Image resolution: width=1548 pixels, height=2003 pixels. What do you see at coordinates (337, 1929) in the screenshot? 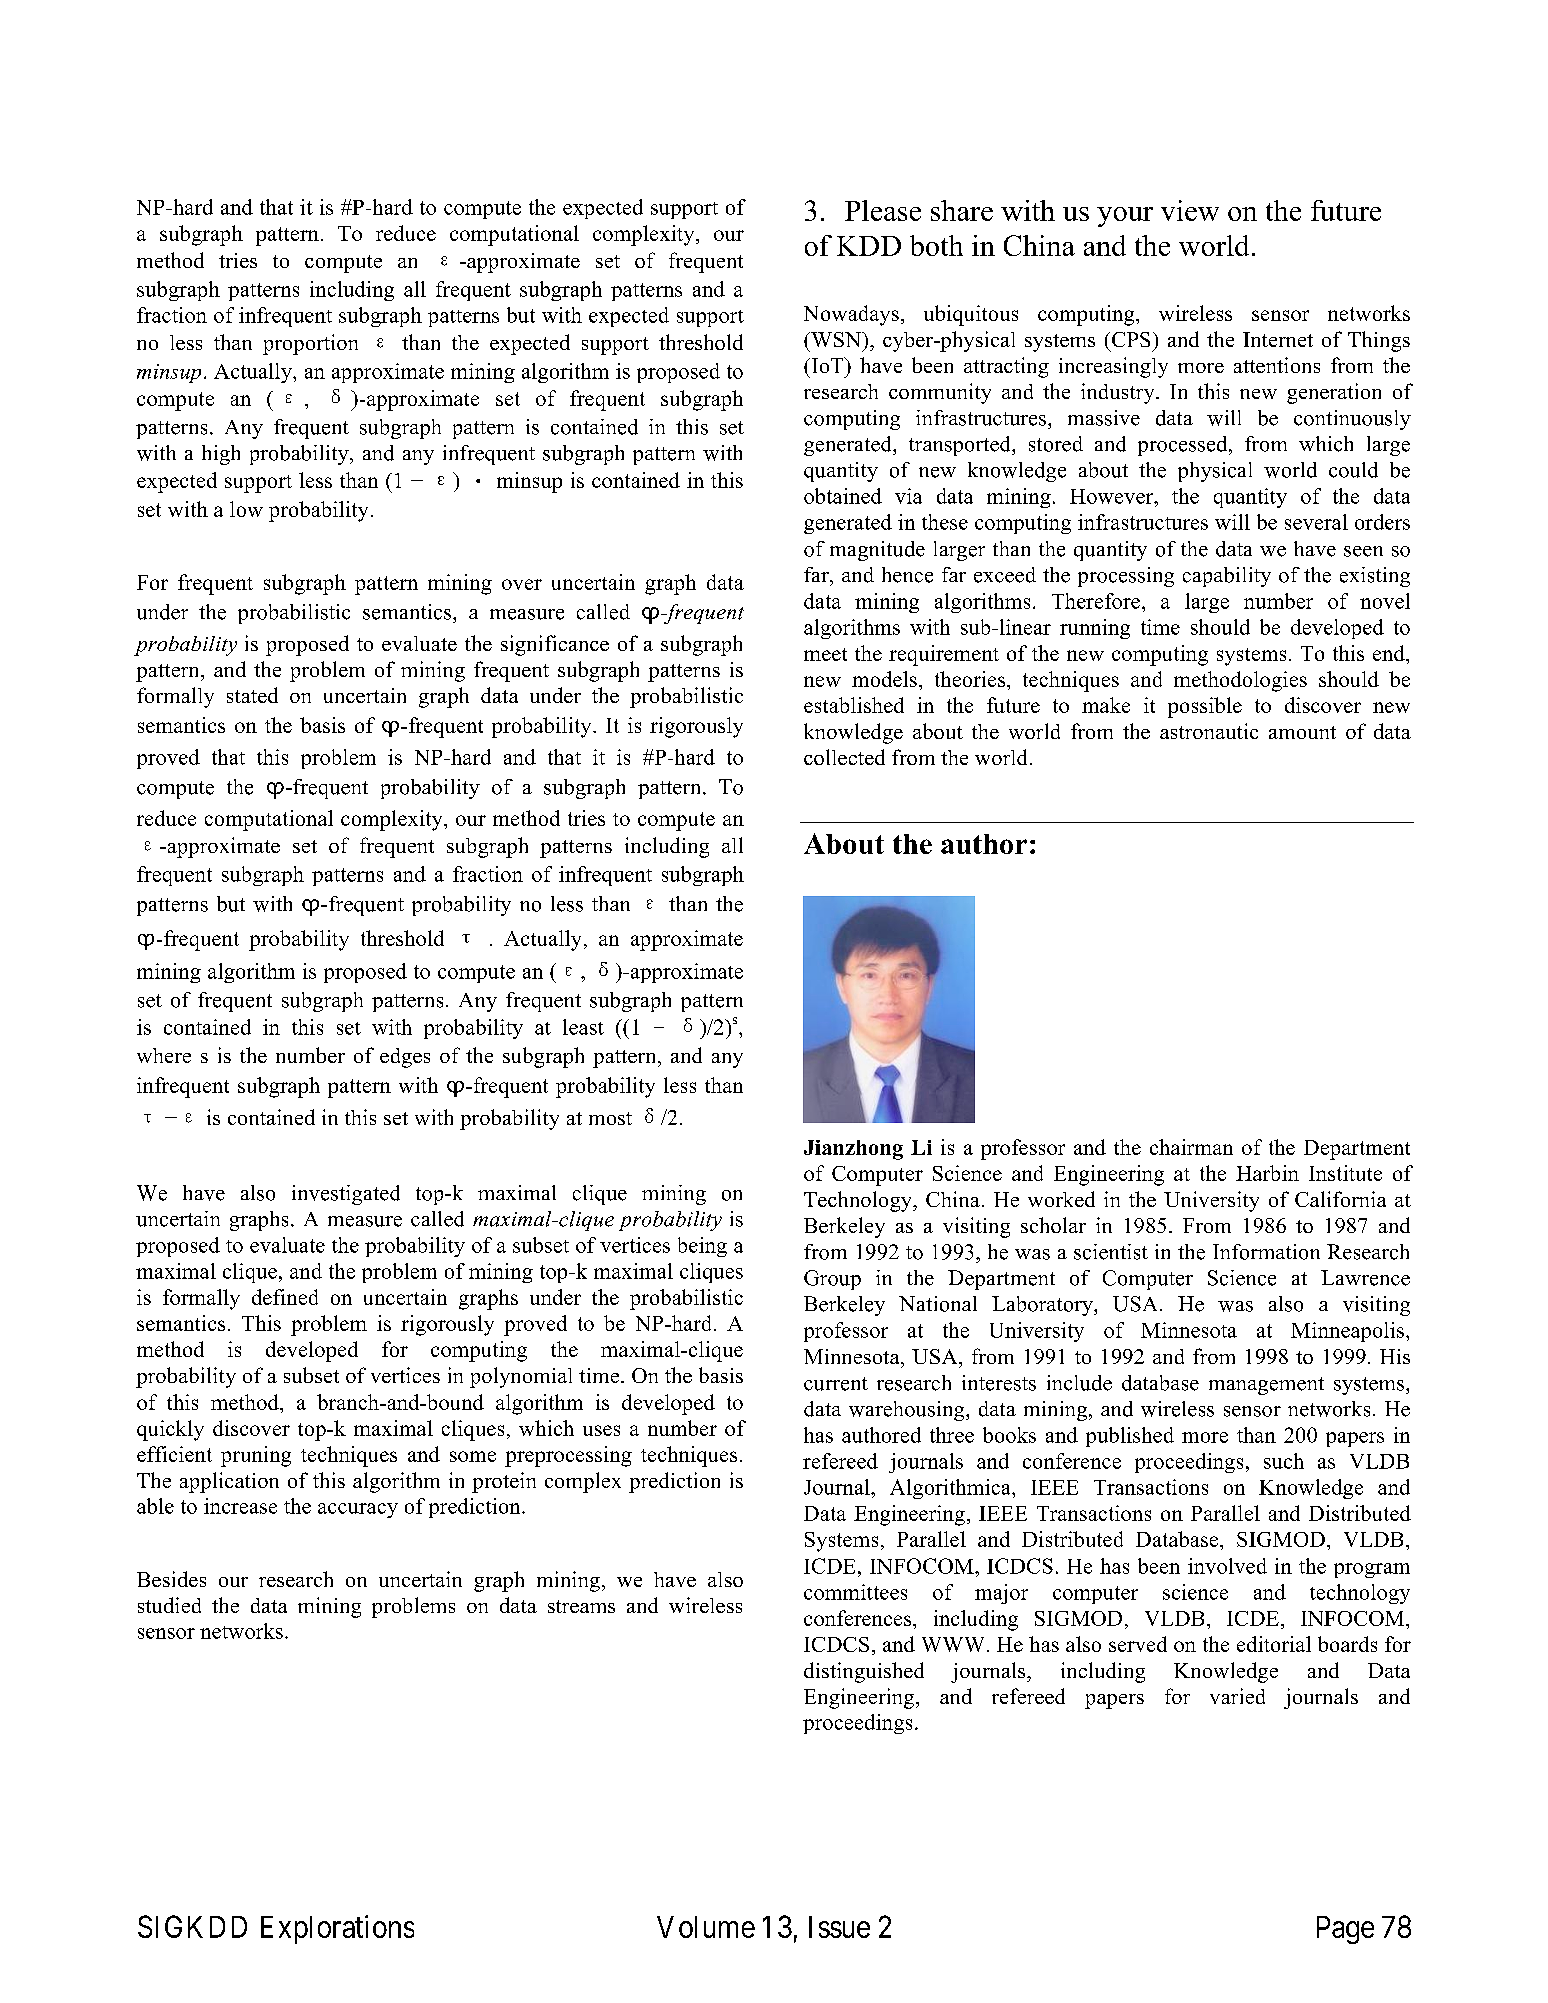
I see `Explorations` at bounding box center [337, 1929].
